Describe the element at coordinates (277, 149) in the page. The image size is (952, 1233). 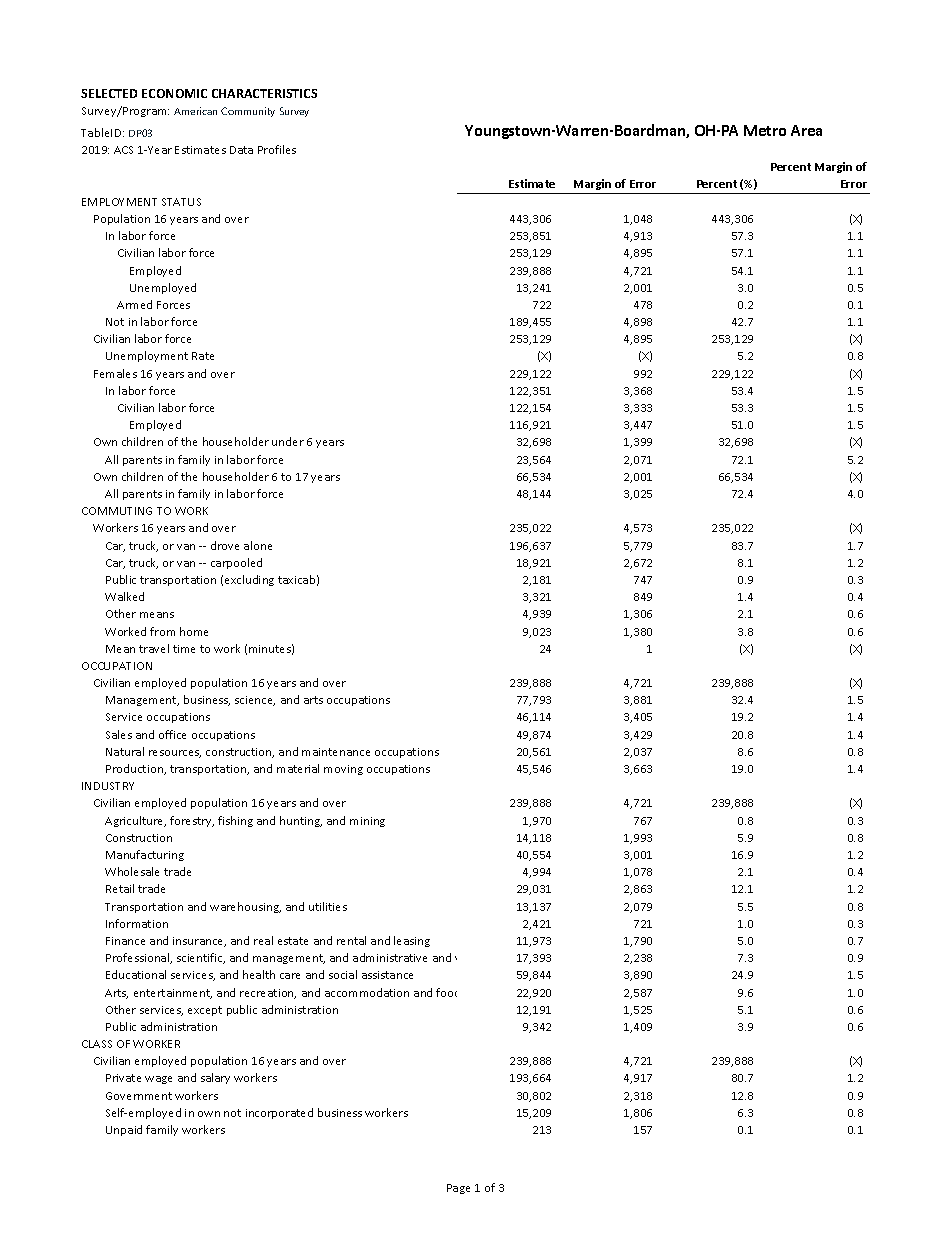
I see `Profiles` at that location.
